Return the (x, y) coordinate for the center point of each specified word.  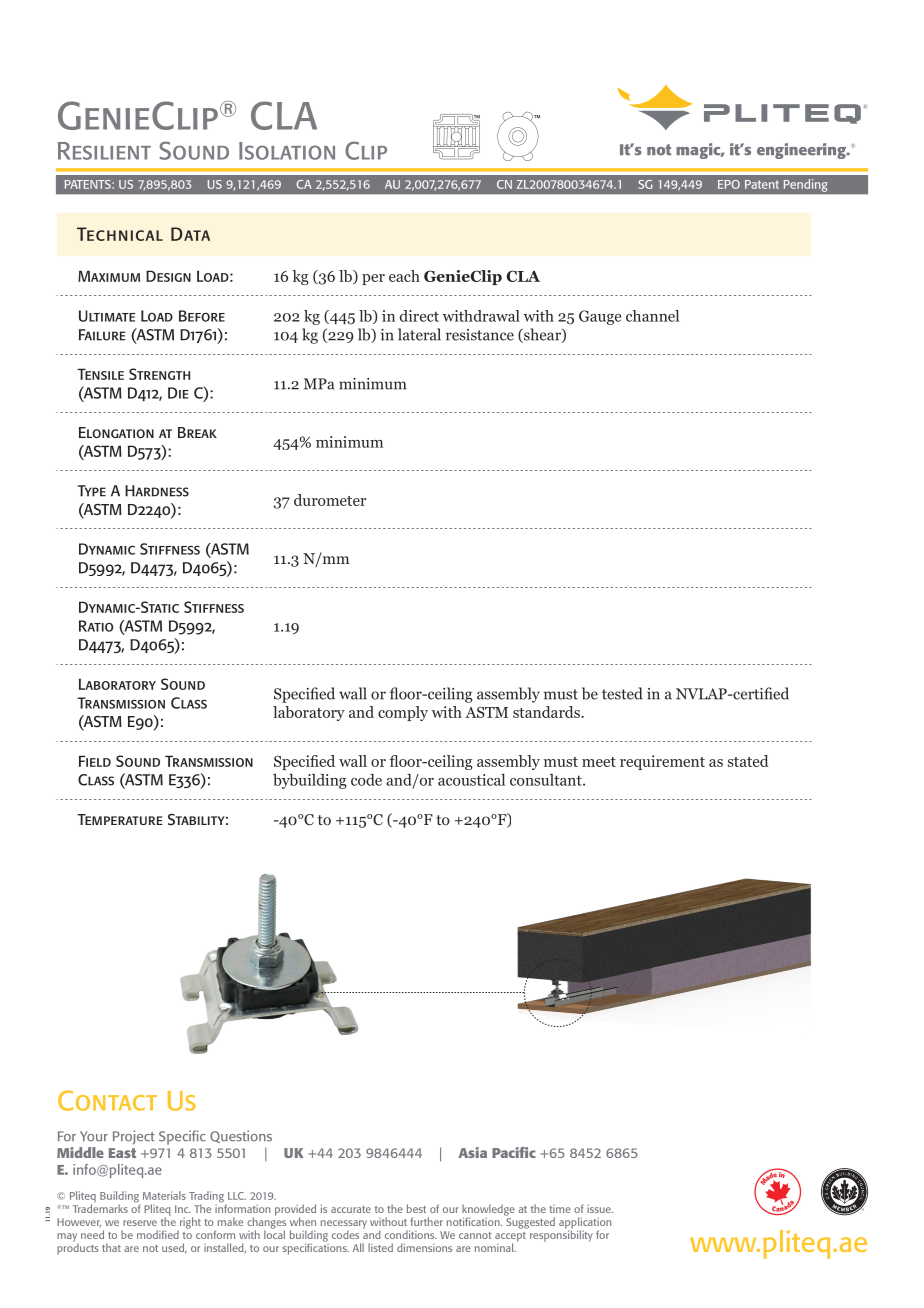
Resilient (104, 151)
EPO (729, 184)
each (404, 276)
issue (600, 1209)
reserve (140, 1223)
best (416, 1208)
